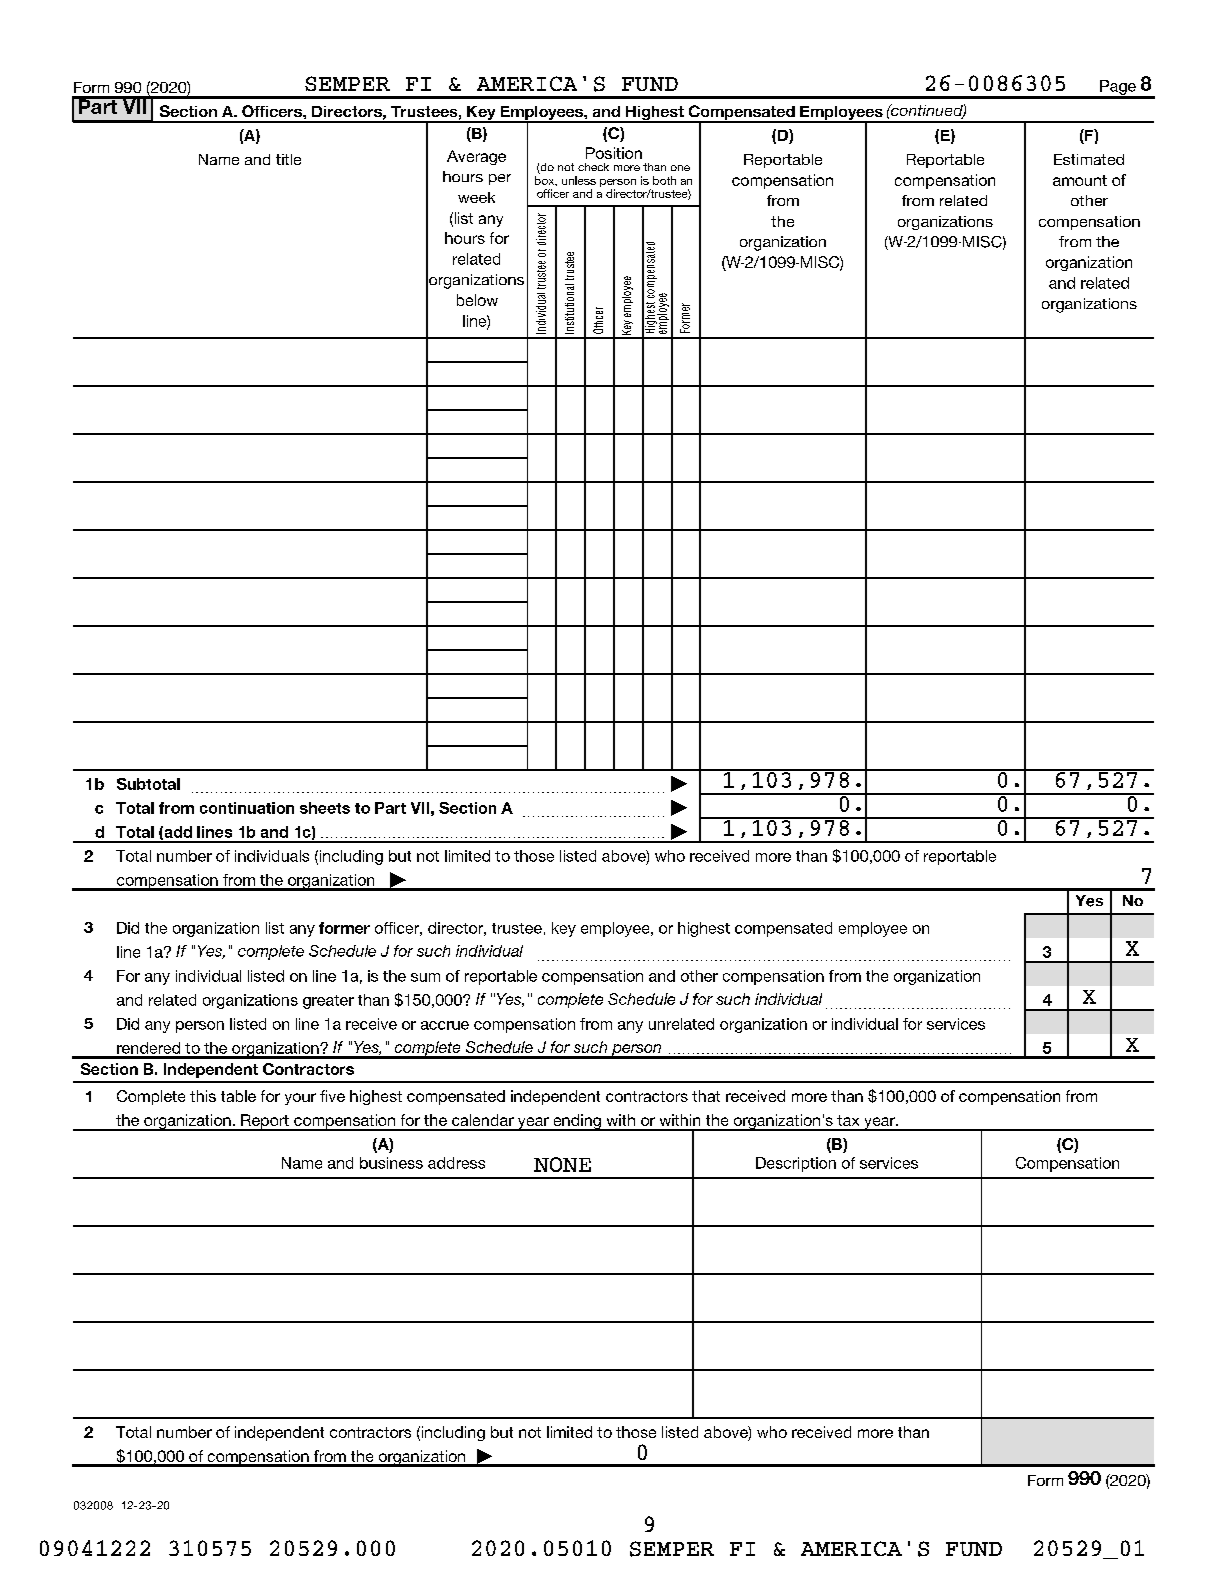  I want to click on sum, so click(425, 977).
